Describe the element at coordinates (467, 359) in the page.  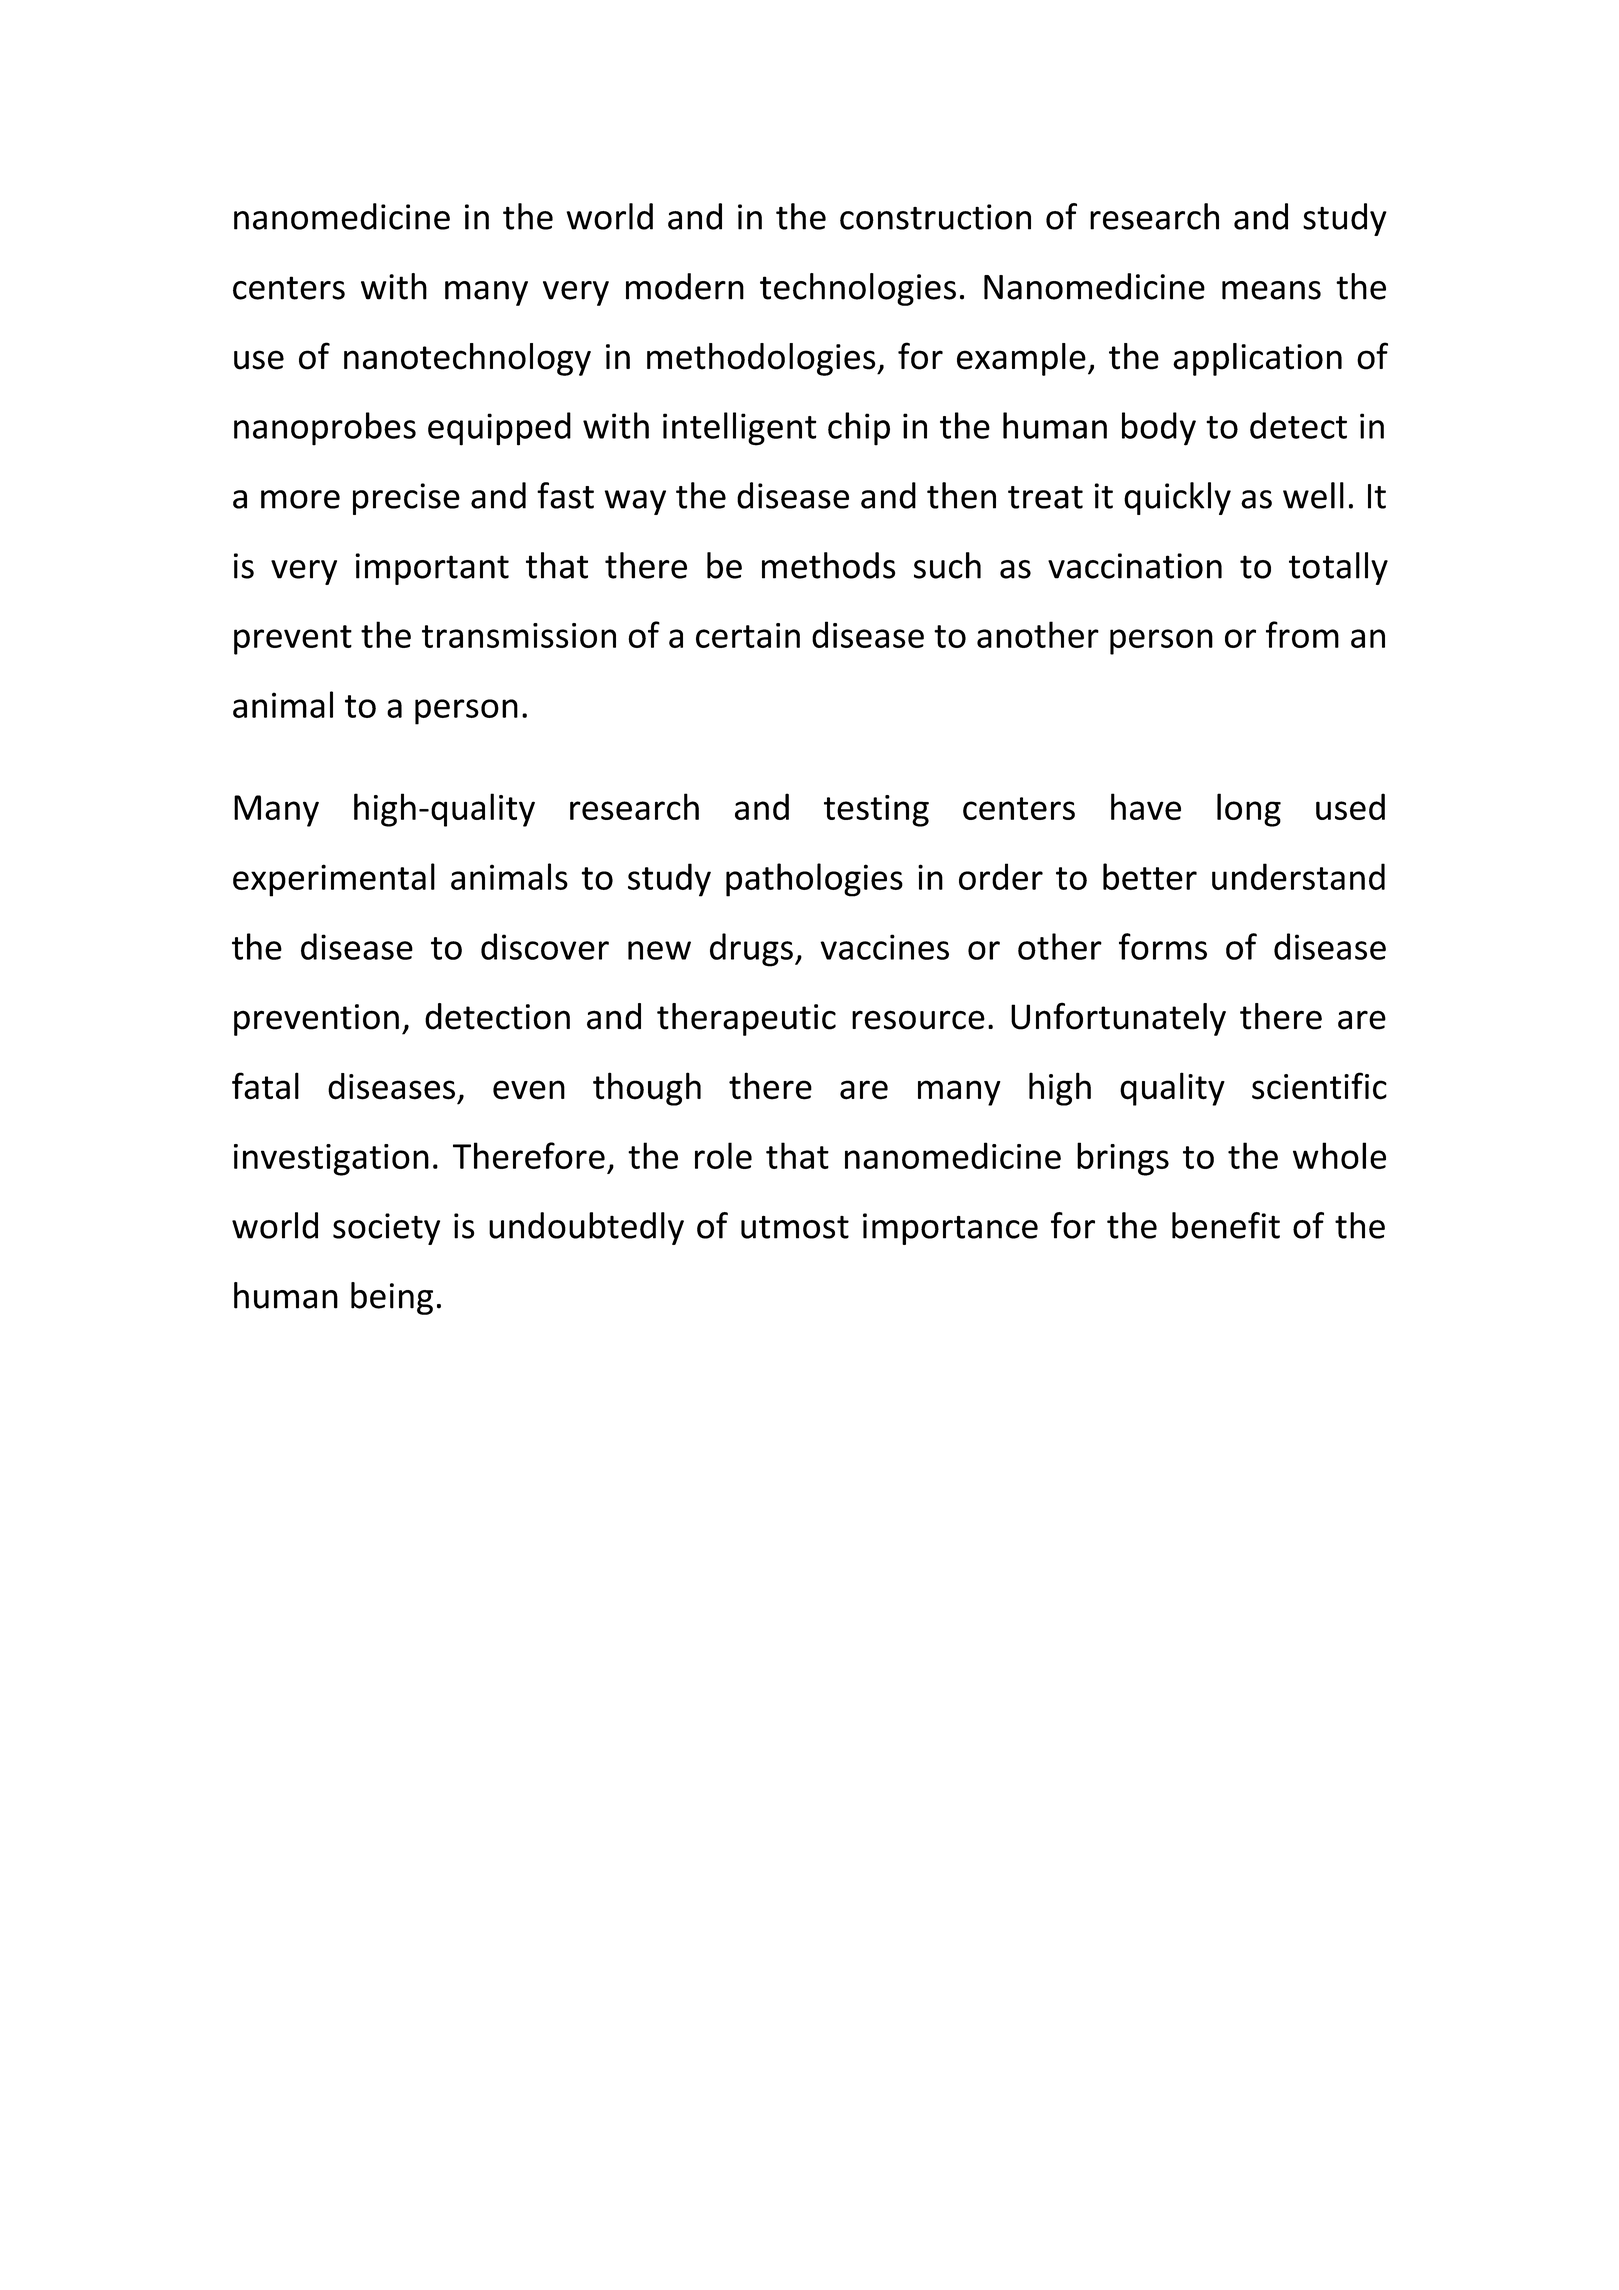
I see `nanotechnology` at that location.
